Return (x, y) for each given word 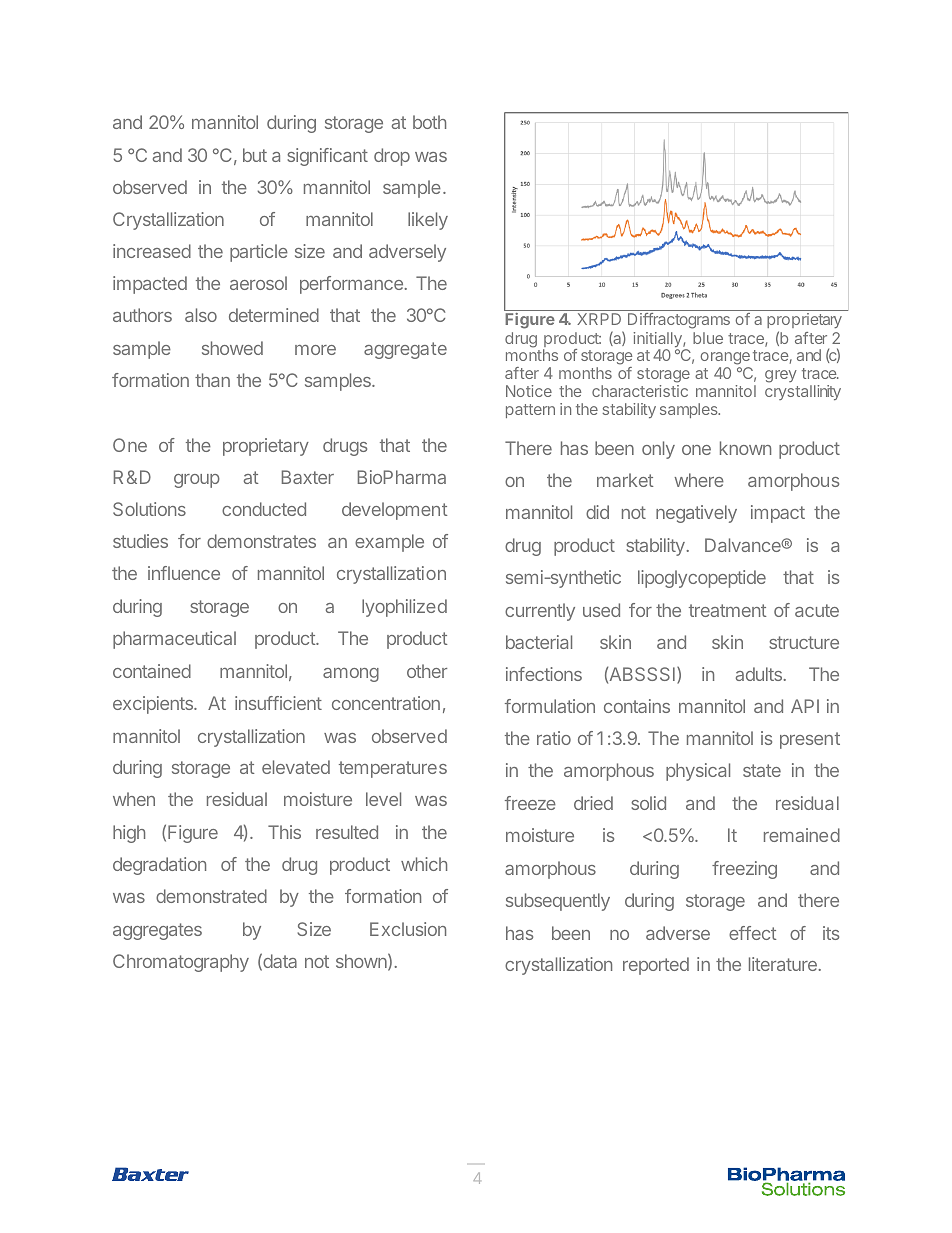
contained (152, 671)
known (745, 448)
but (255, 155)
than (212, 380)
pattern (530, 411)
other (427, 671)
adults (760, 674)
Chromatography (181, 963)
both (429, 122)
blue (708, 338)
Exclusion (408, 929)
